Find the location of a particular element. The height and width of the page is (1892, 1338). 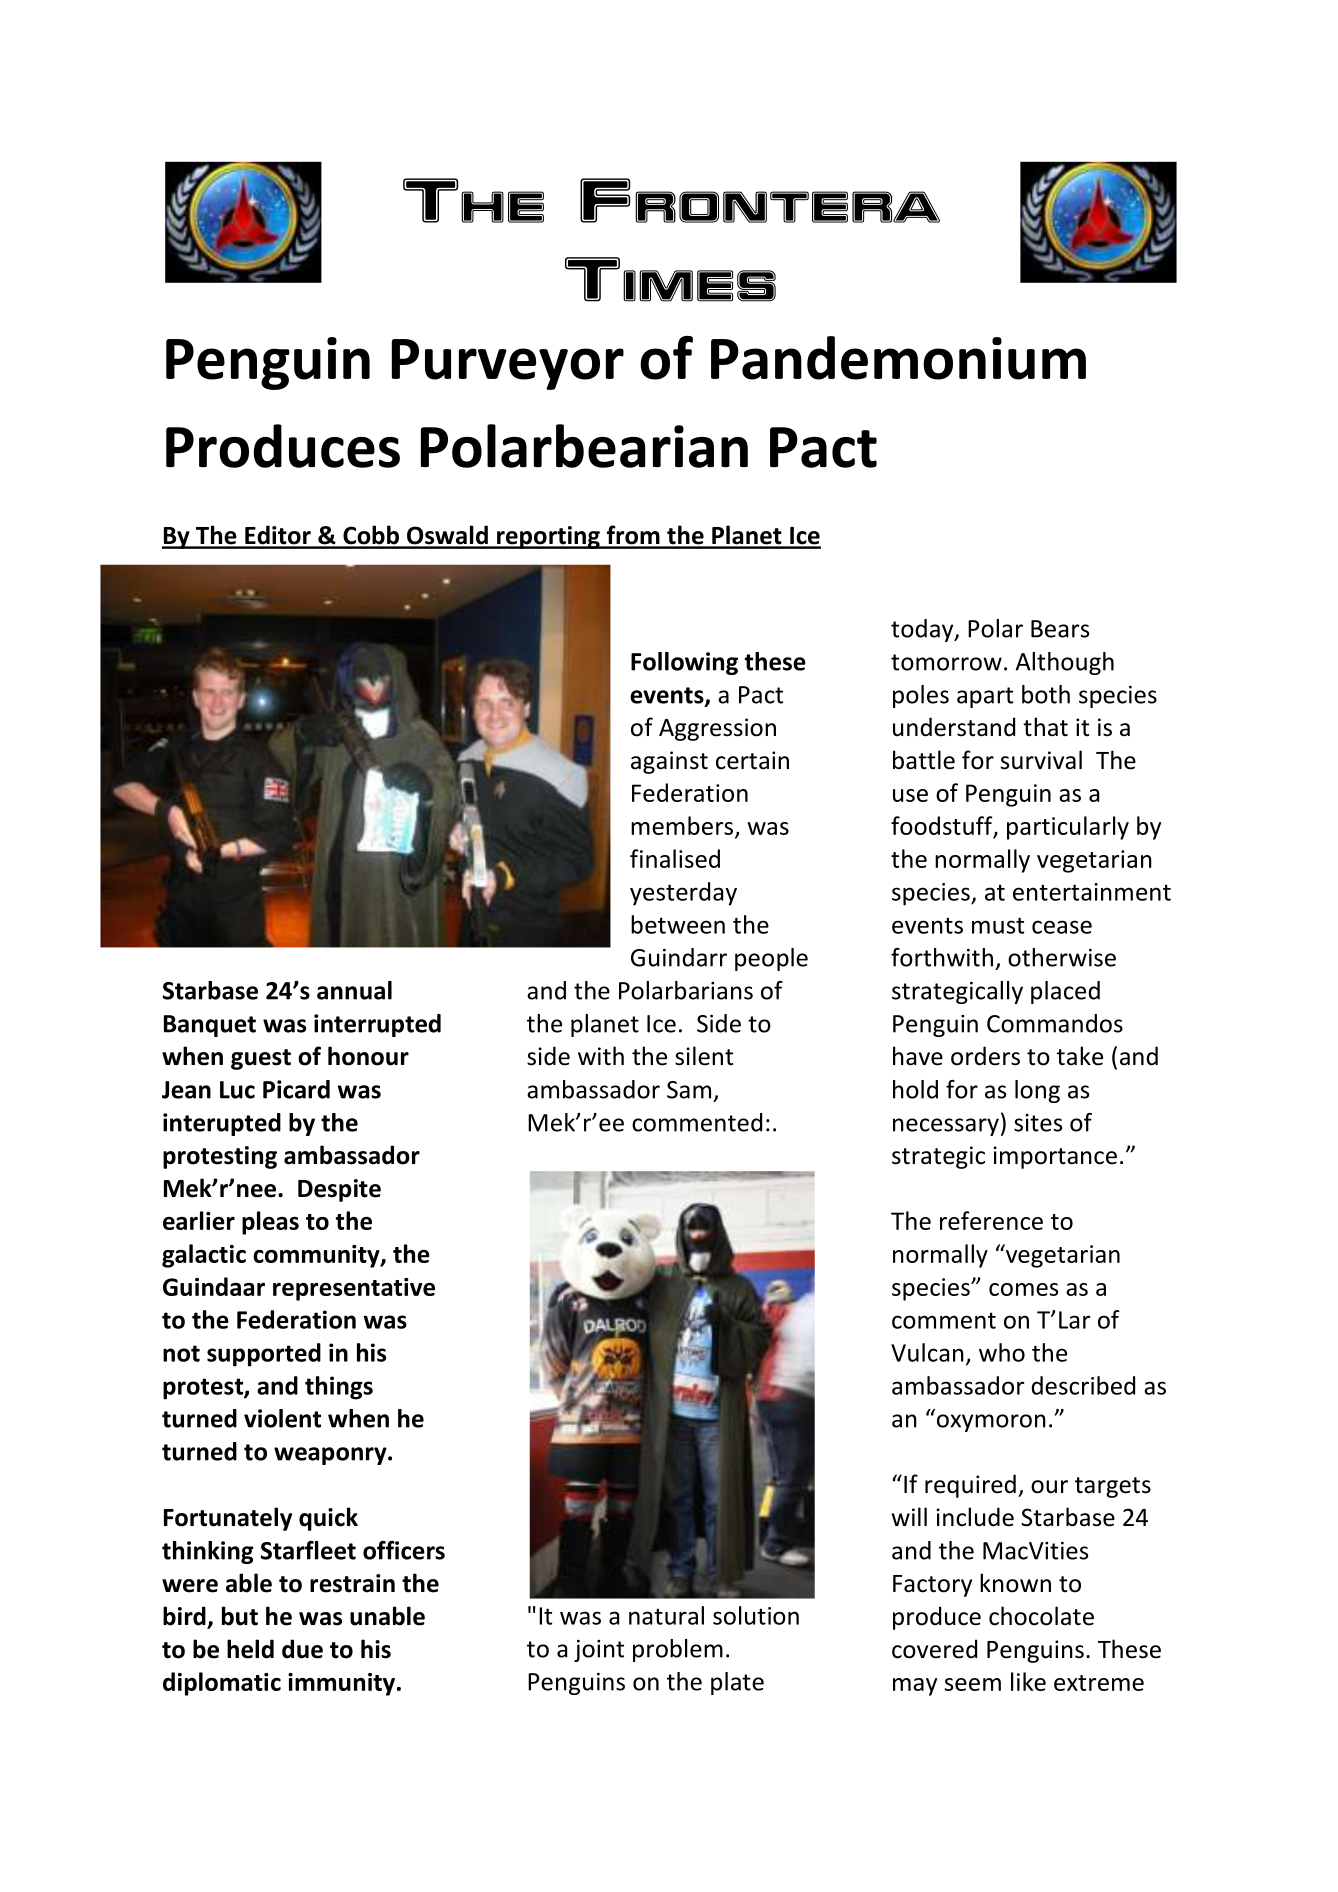

Bears is located at coordinates (1060, 629).
